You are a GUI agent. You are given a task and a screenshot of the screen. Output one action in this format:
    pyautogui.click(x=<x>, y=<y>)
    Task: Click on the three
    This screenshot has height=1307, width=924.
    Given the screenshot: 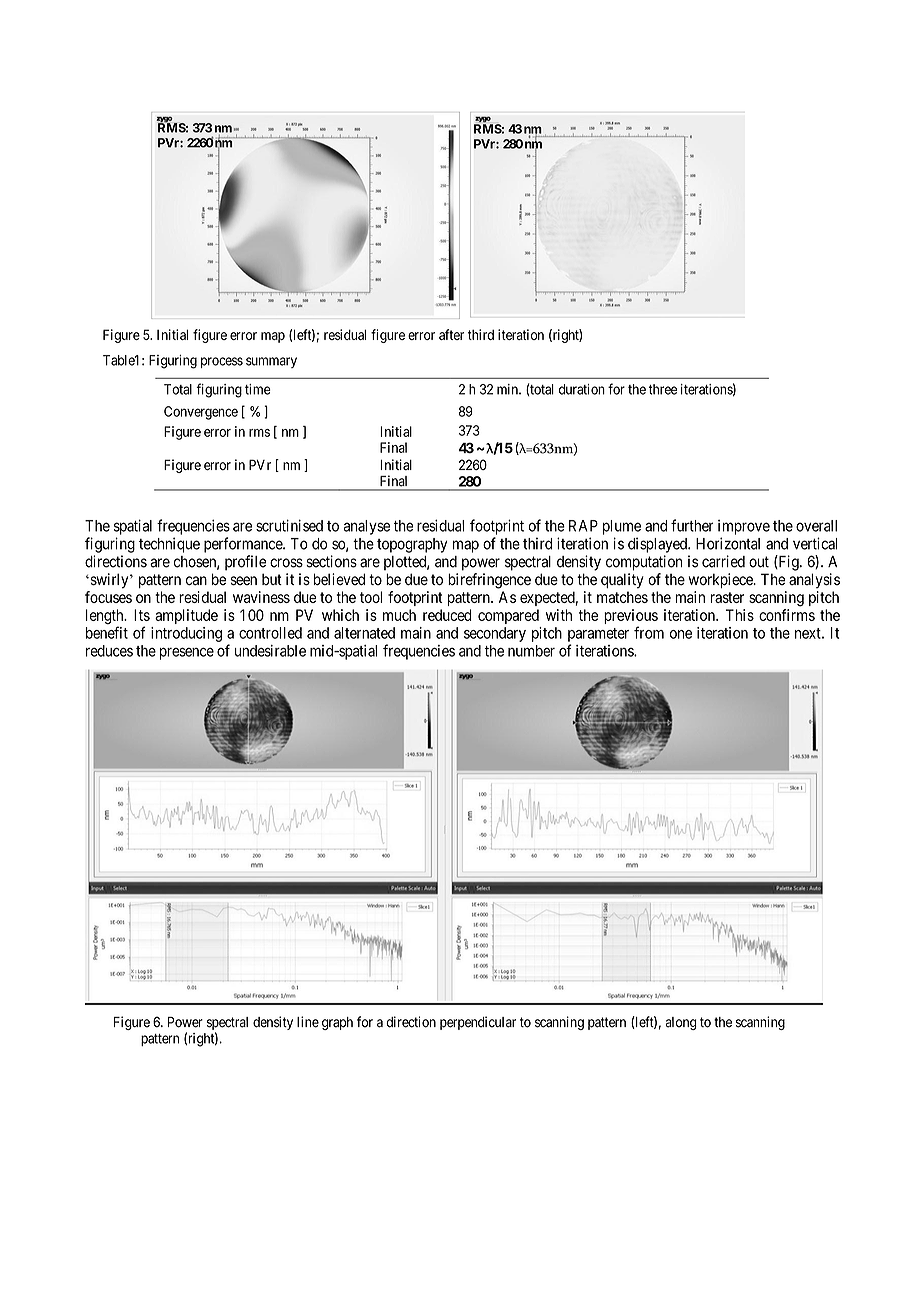 What is the action you would take?
    pyautogui.click(x=663, y=389)
